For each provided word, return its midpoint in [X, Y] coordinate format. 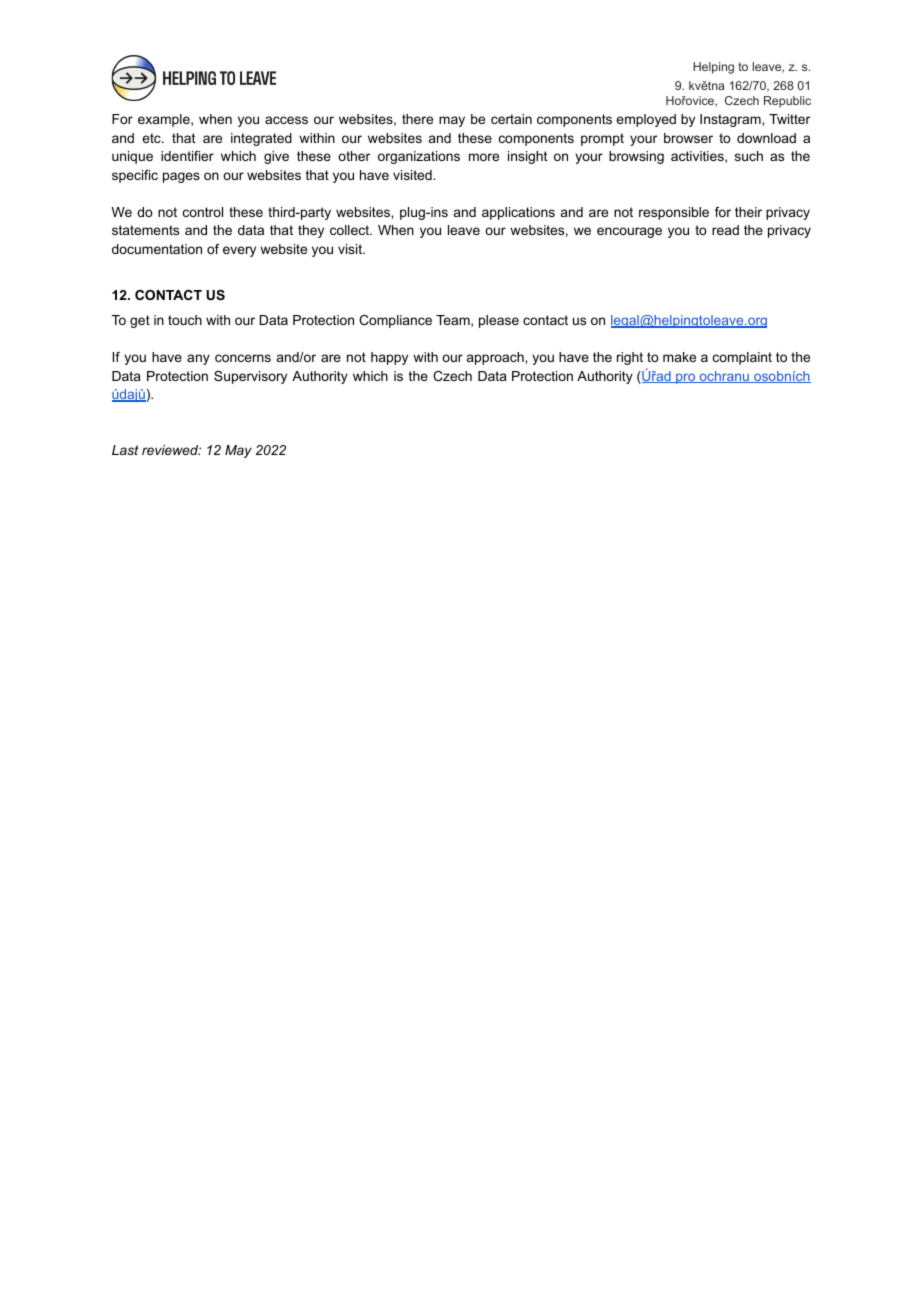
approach [496, 358]
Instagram [731, 120]
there [417, 119]
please [499, 321]
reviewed [171, 450]
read [725, 230]
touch [185, 320]
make [679, 357]
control [203, 212]
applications [518, 213]
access [286, 120]
